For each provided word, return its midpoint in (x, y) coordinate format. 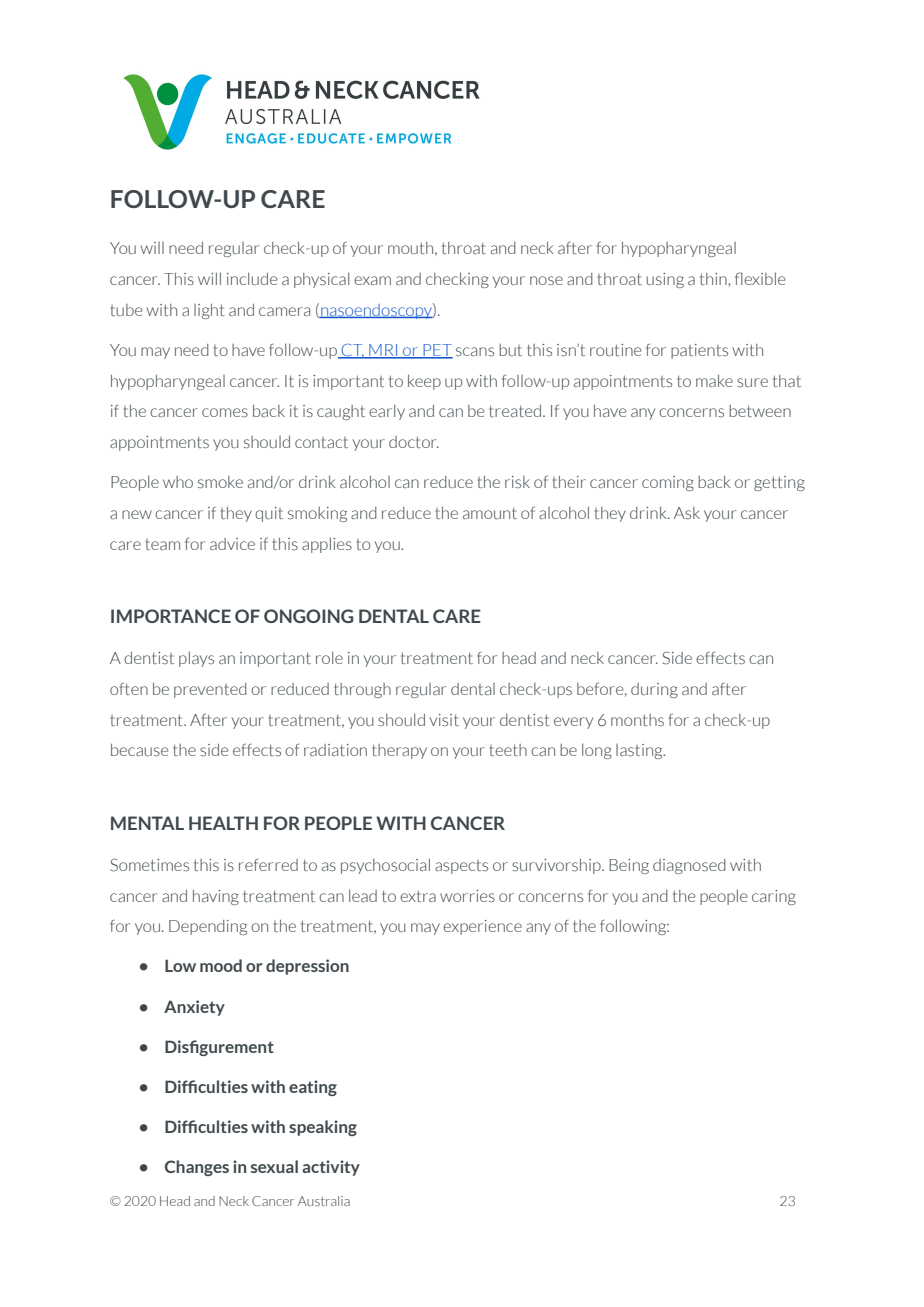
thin (714, 279)
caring (774, 897)
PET (437, 351)
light (209, 311)
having (216, 897)
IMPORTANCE (171, 616)
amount (490, 513)
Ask (687, 513)
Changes (197, 1168)
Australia (324, 1201)
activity (331, 1168)
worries (467, 896)
